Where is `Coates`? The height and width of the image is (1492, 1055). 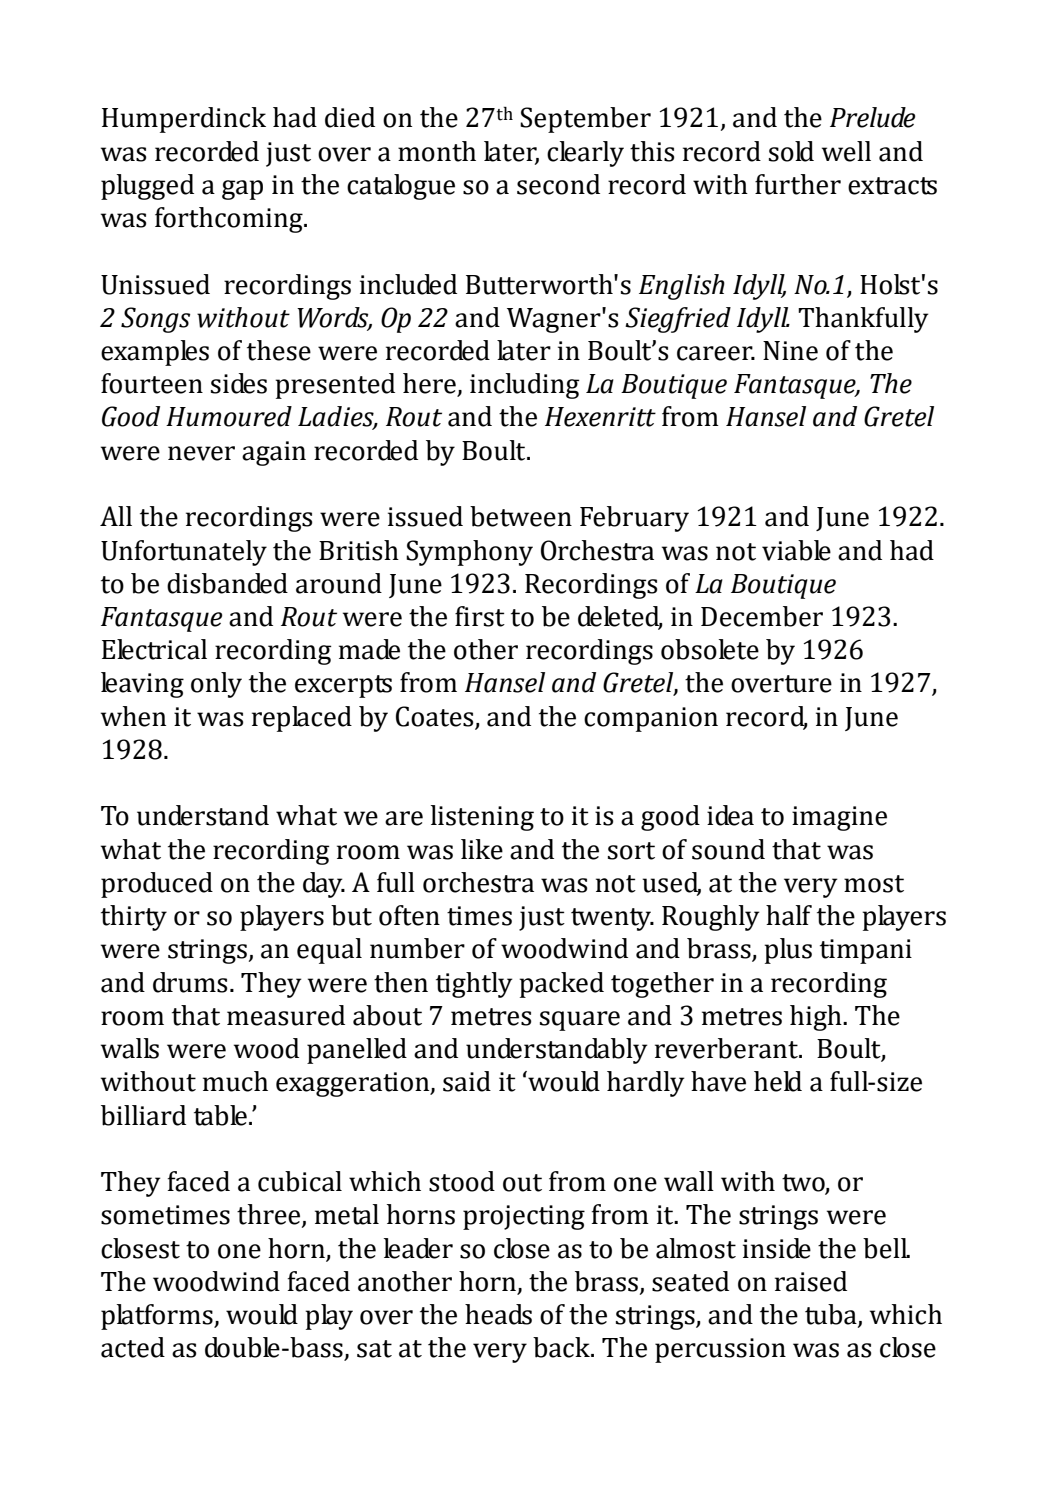
Coates is located at coordinates (435, 716).
